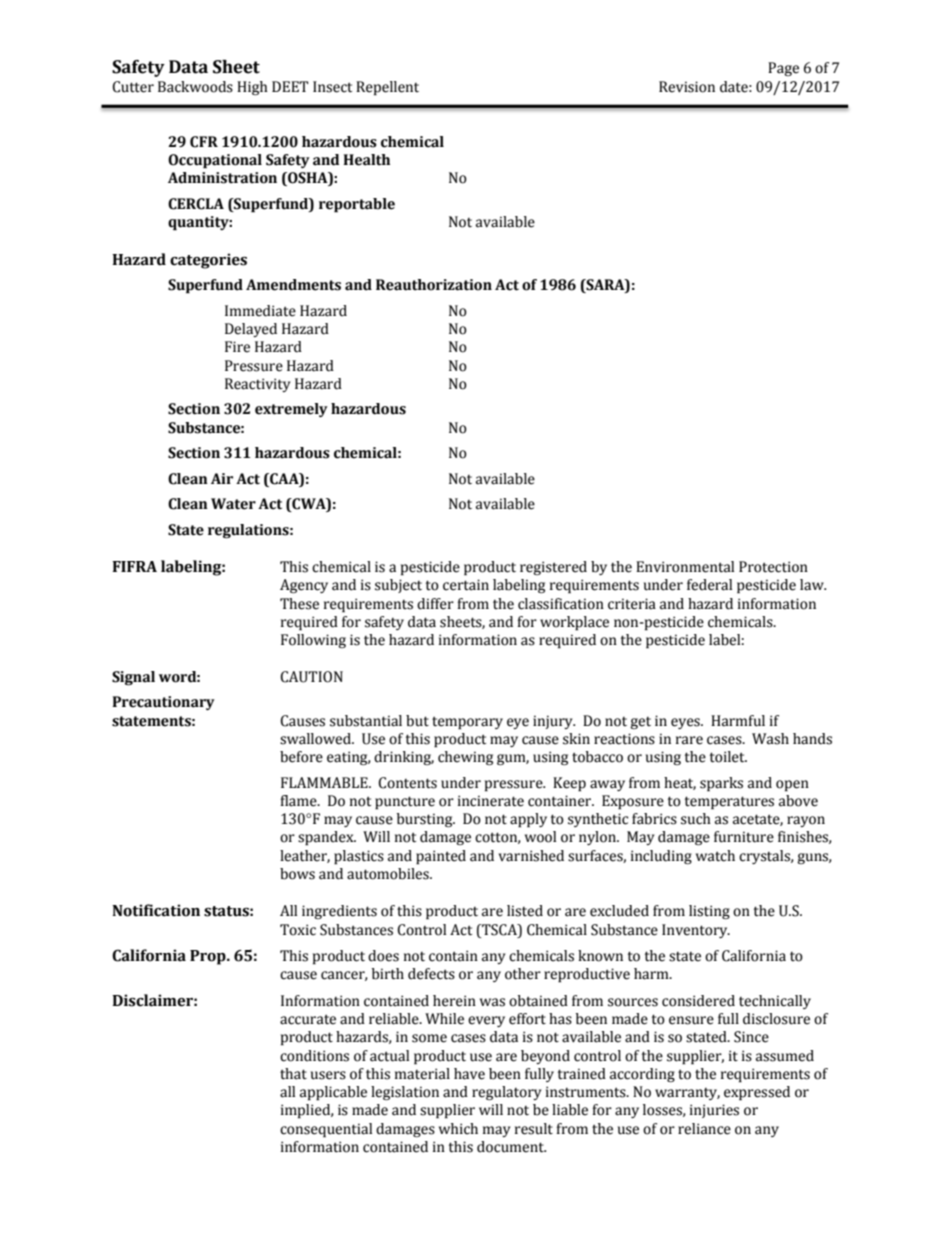 The image size is (952, 1233). I want to click on Revision, so click(687, 87).
